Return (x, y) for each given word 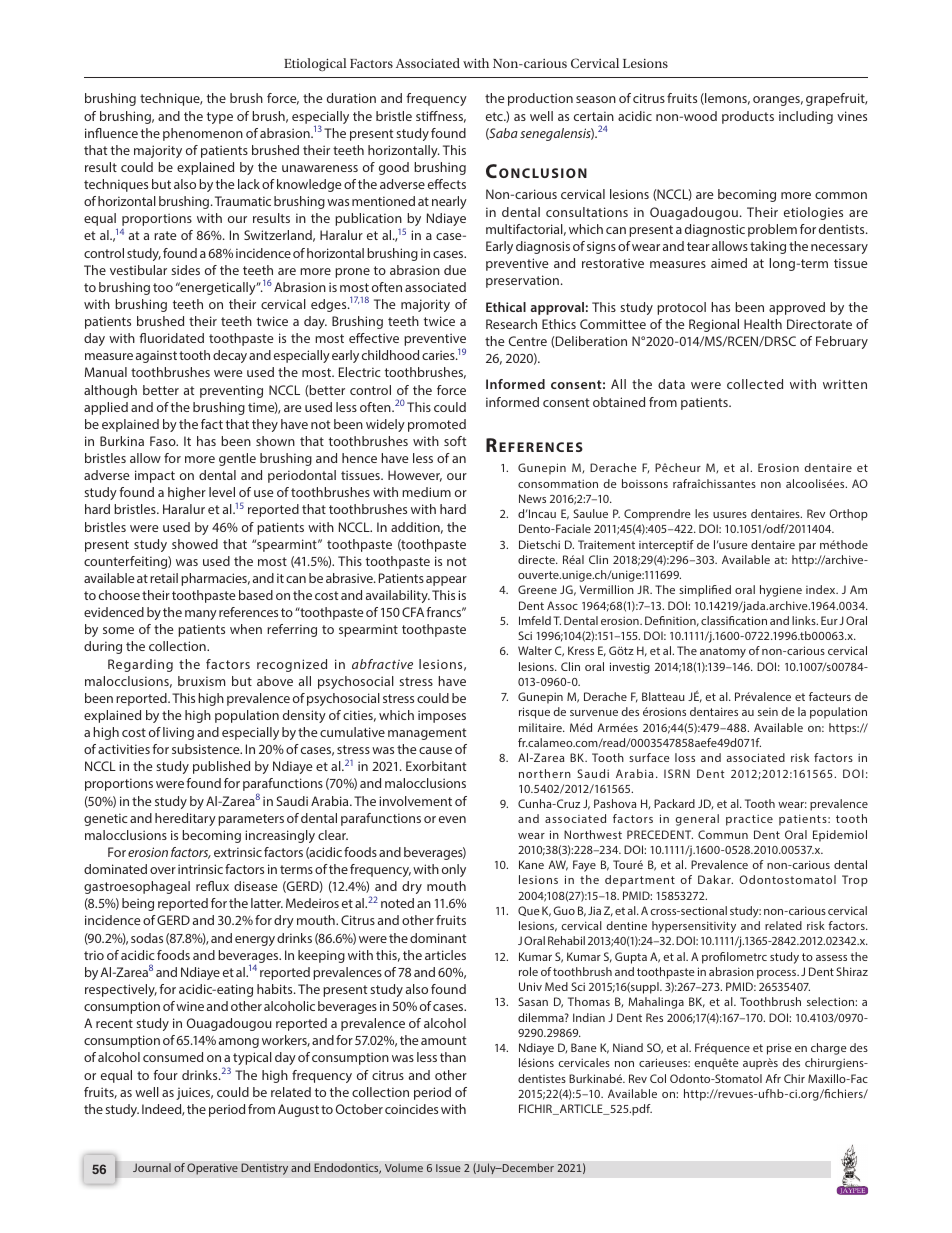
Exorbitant (436, 766)
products (748, 117)
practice (749, 820)
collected (755, 384)
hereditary (185, 819)
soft (455, 441)
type (220, 118)
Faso (164, 441)
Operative (212, 1169)
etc (495, 116)
